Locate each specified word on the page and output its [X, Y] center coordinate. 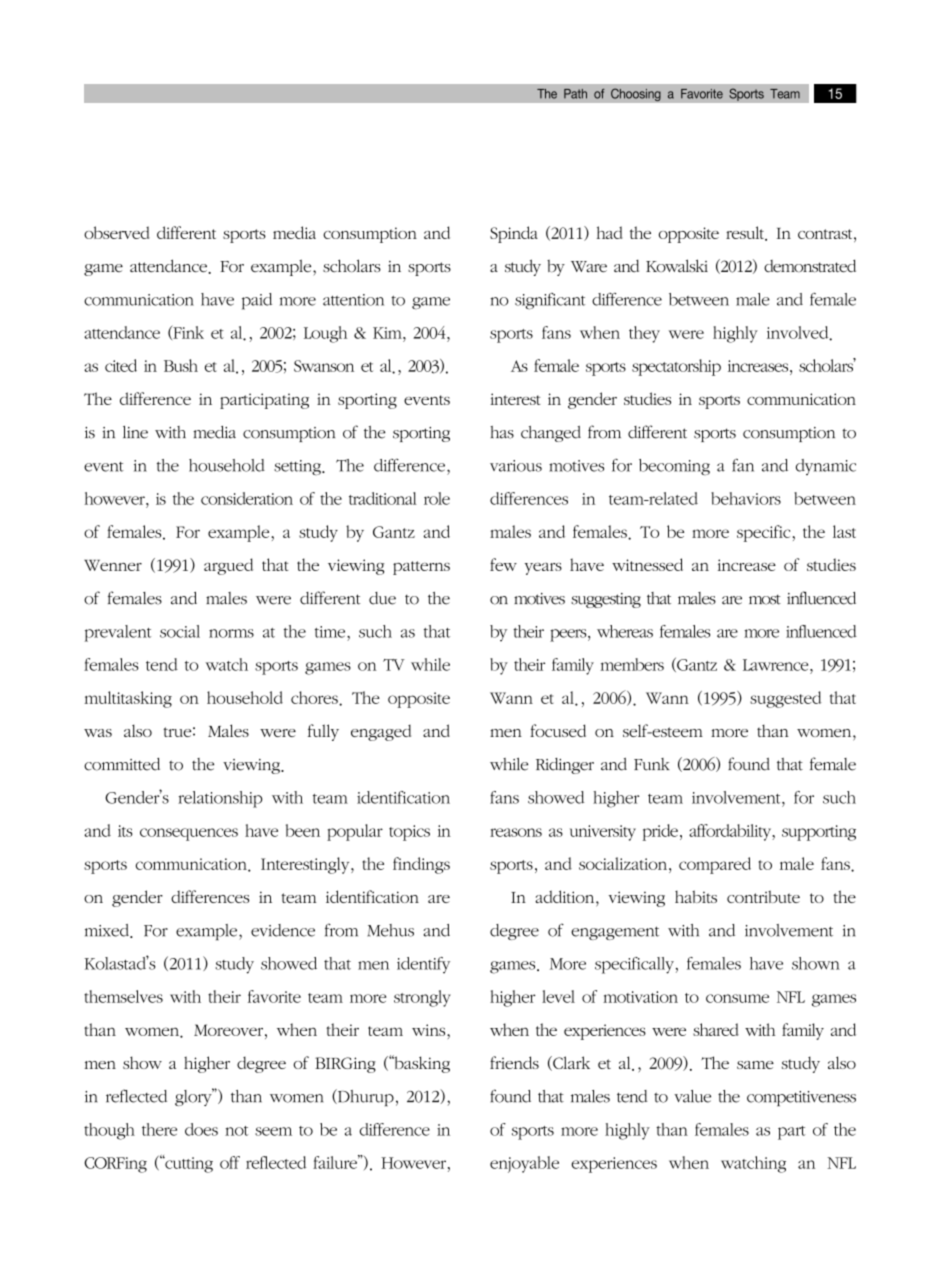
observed [117, 232]
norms [231, 633]
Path [575, 94]
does [201, 1129]
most [765, 600]
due [382, 598]
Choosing [636, 95]
